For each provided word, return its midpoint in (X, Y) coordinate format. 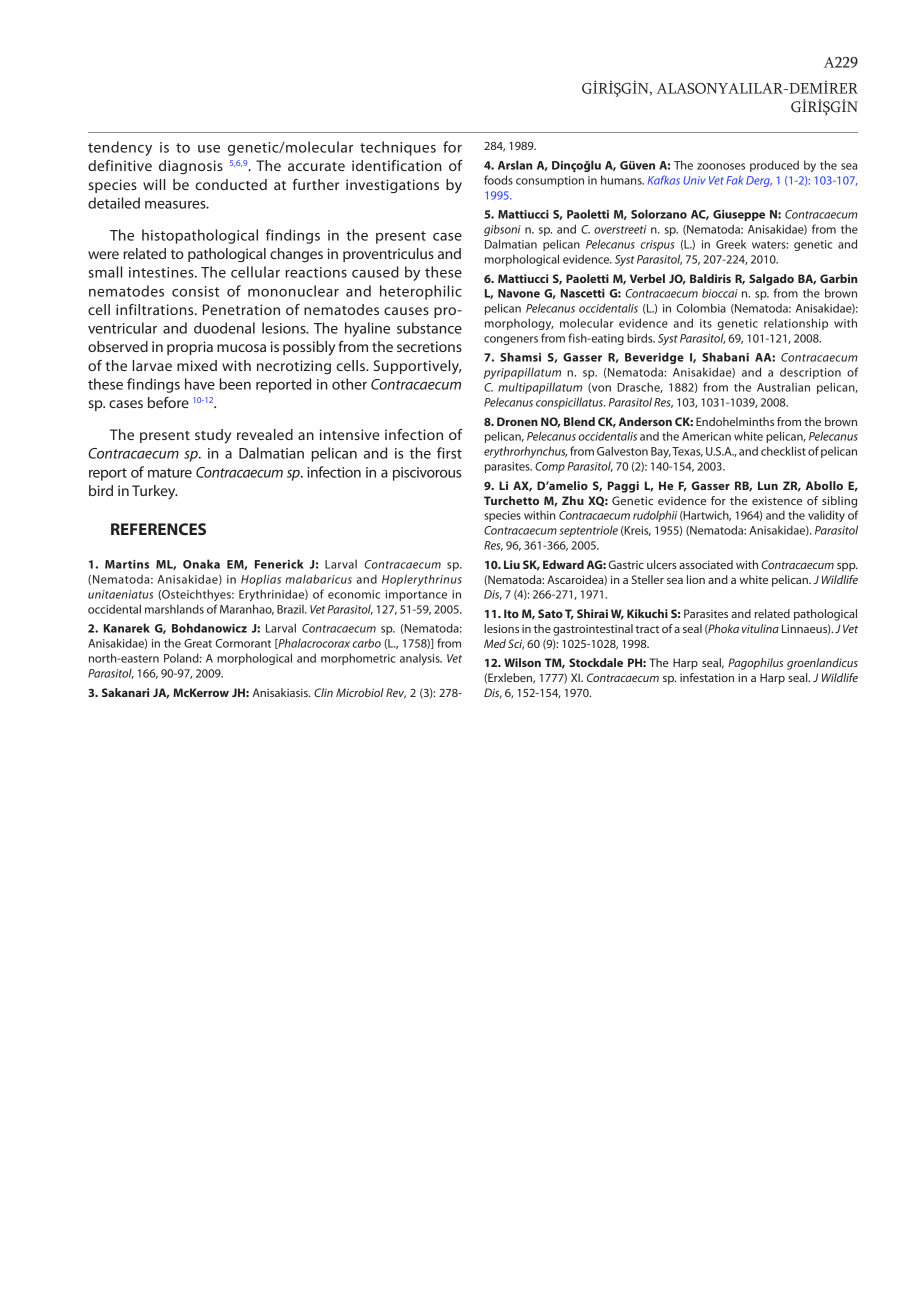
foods (498, 180)
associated (706, 564)
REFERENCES (158, 529)
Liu (512, 564)
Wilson (522, 662)
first (449, 453)
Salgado (771, 280)
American (706, 436)
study (213, 436)
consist (196, 291)
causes (406, 311)
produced (774, 166)
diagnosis (191, 167)
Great (198, 643)
